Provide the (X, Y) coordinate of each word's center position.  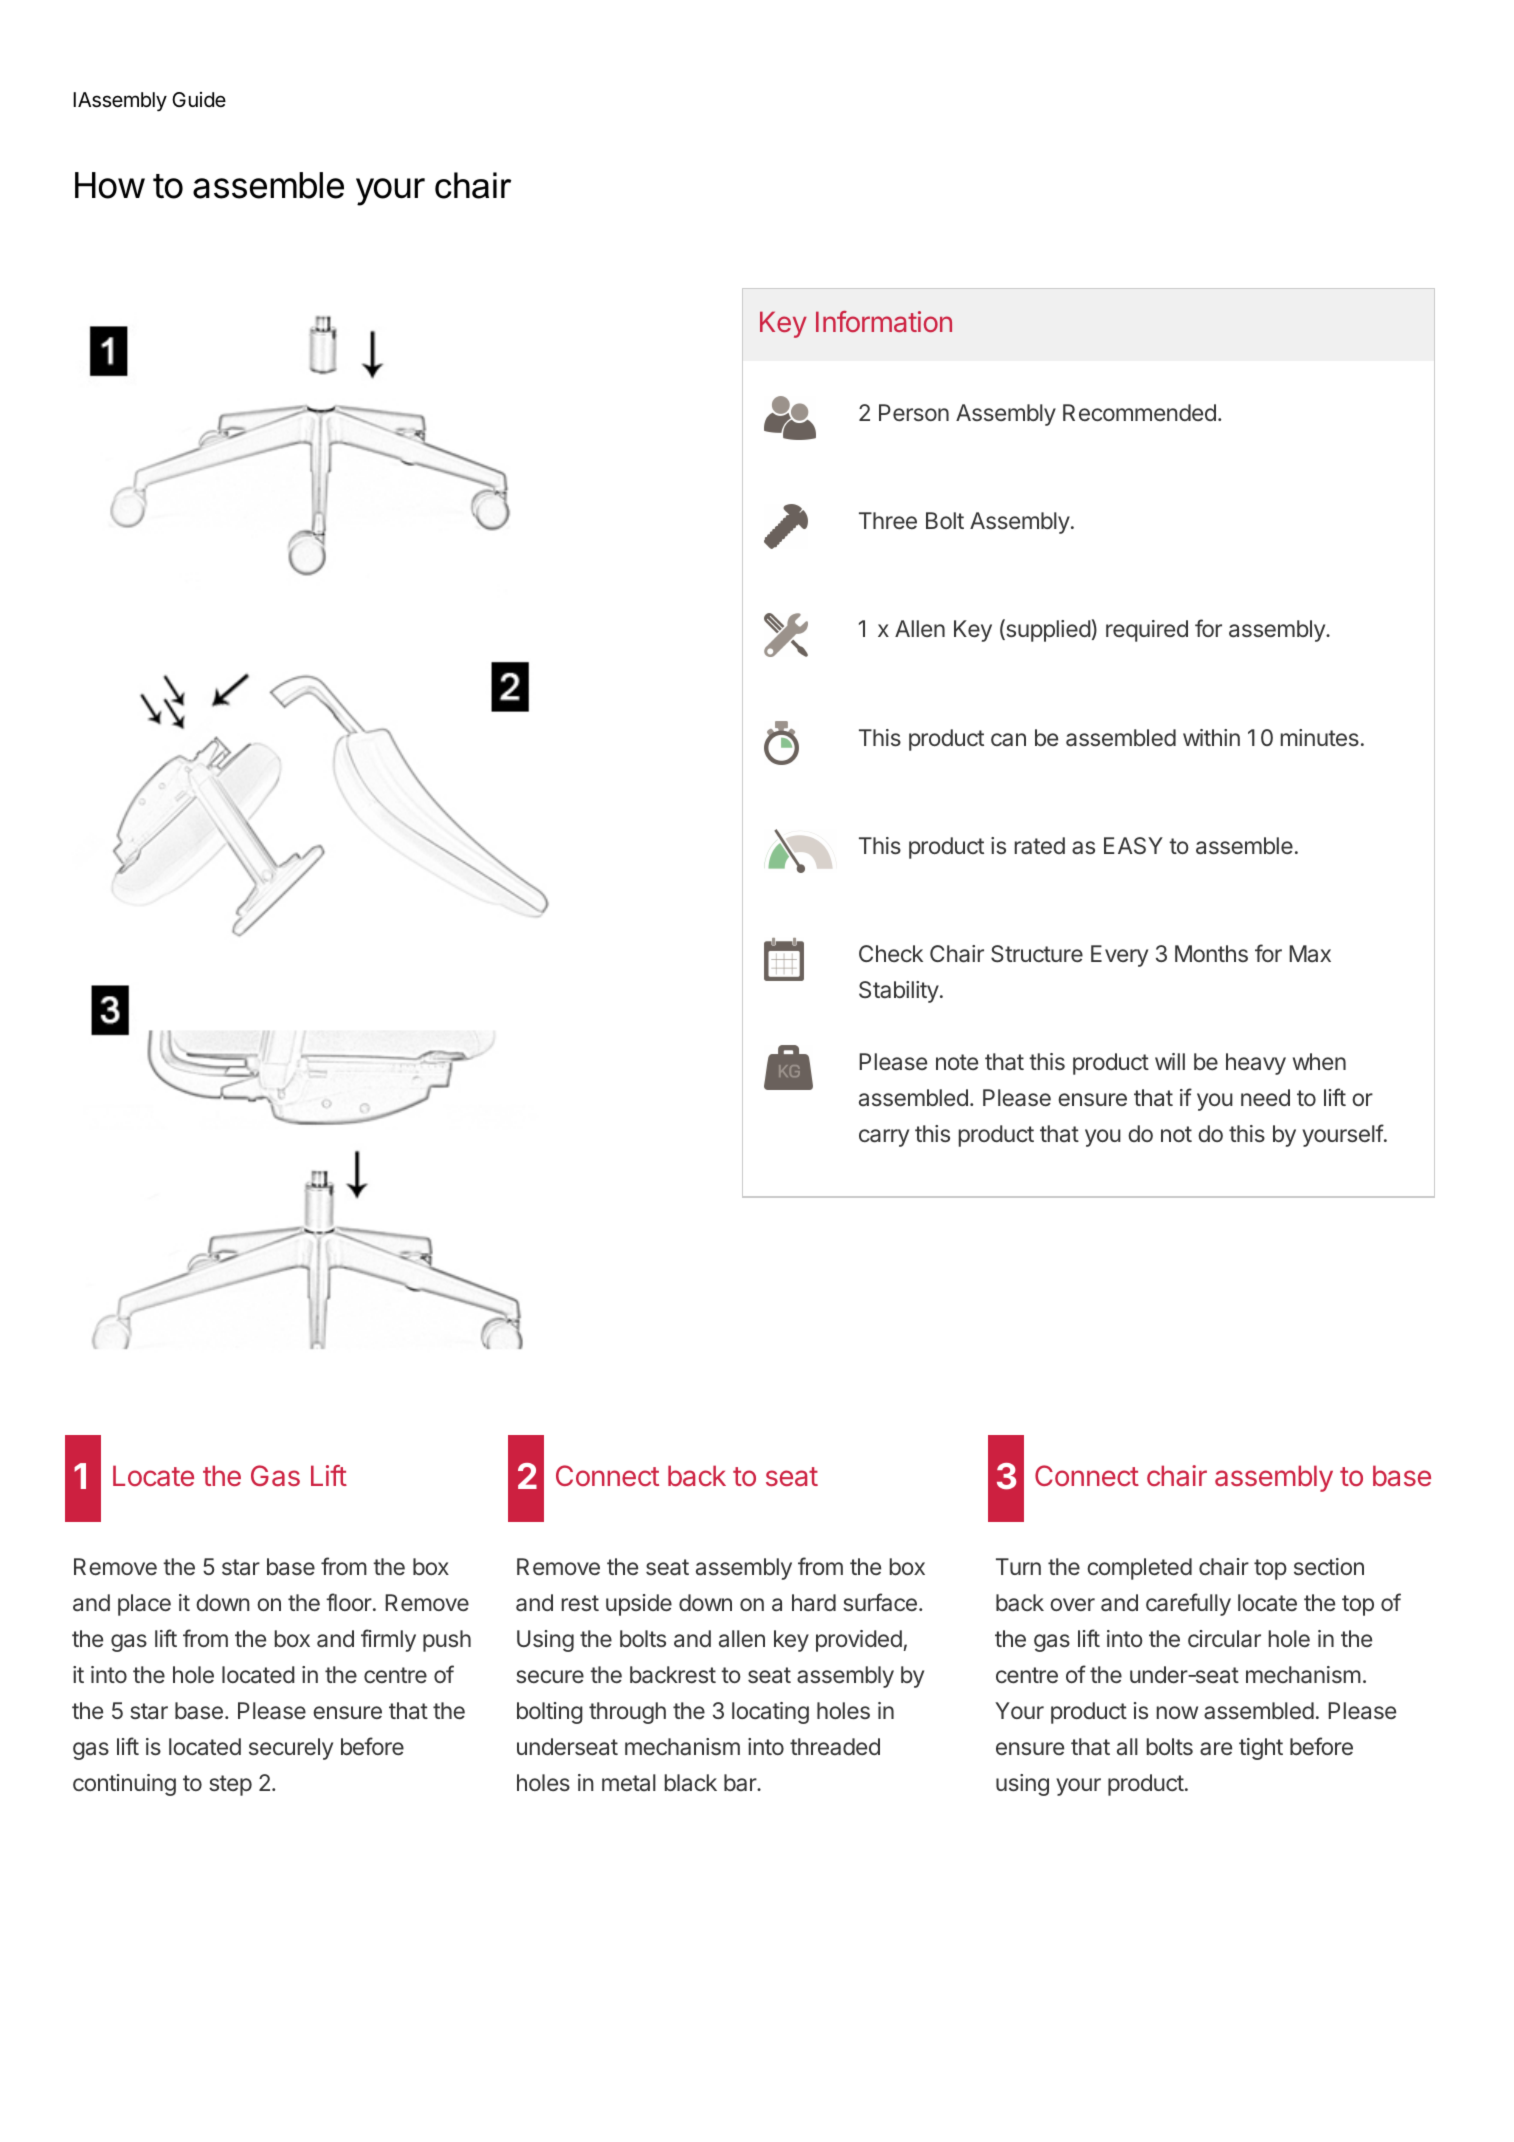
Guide (199, 99)
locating (770, 1713)
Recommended (1139, 412)
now (1177, 1712)
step (230, 1785)
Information (884, 321)
